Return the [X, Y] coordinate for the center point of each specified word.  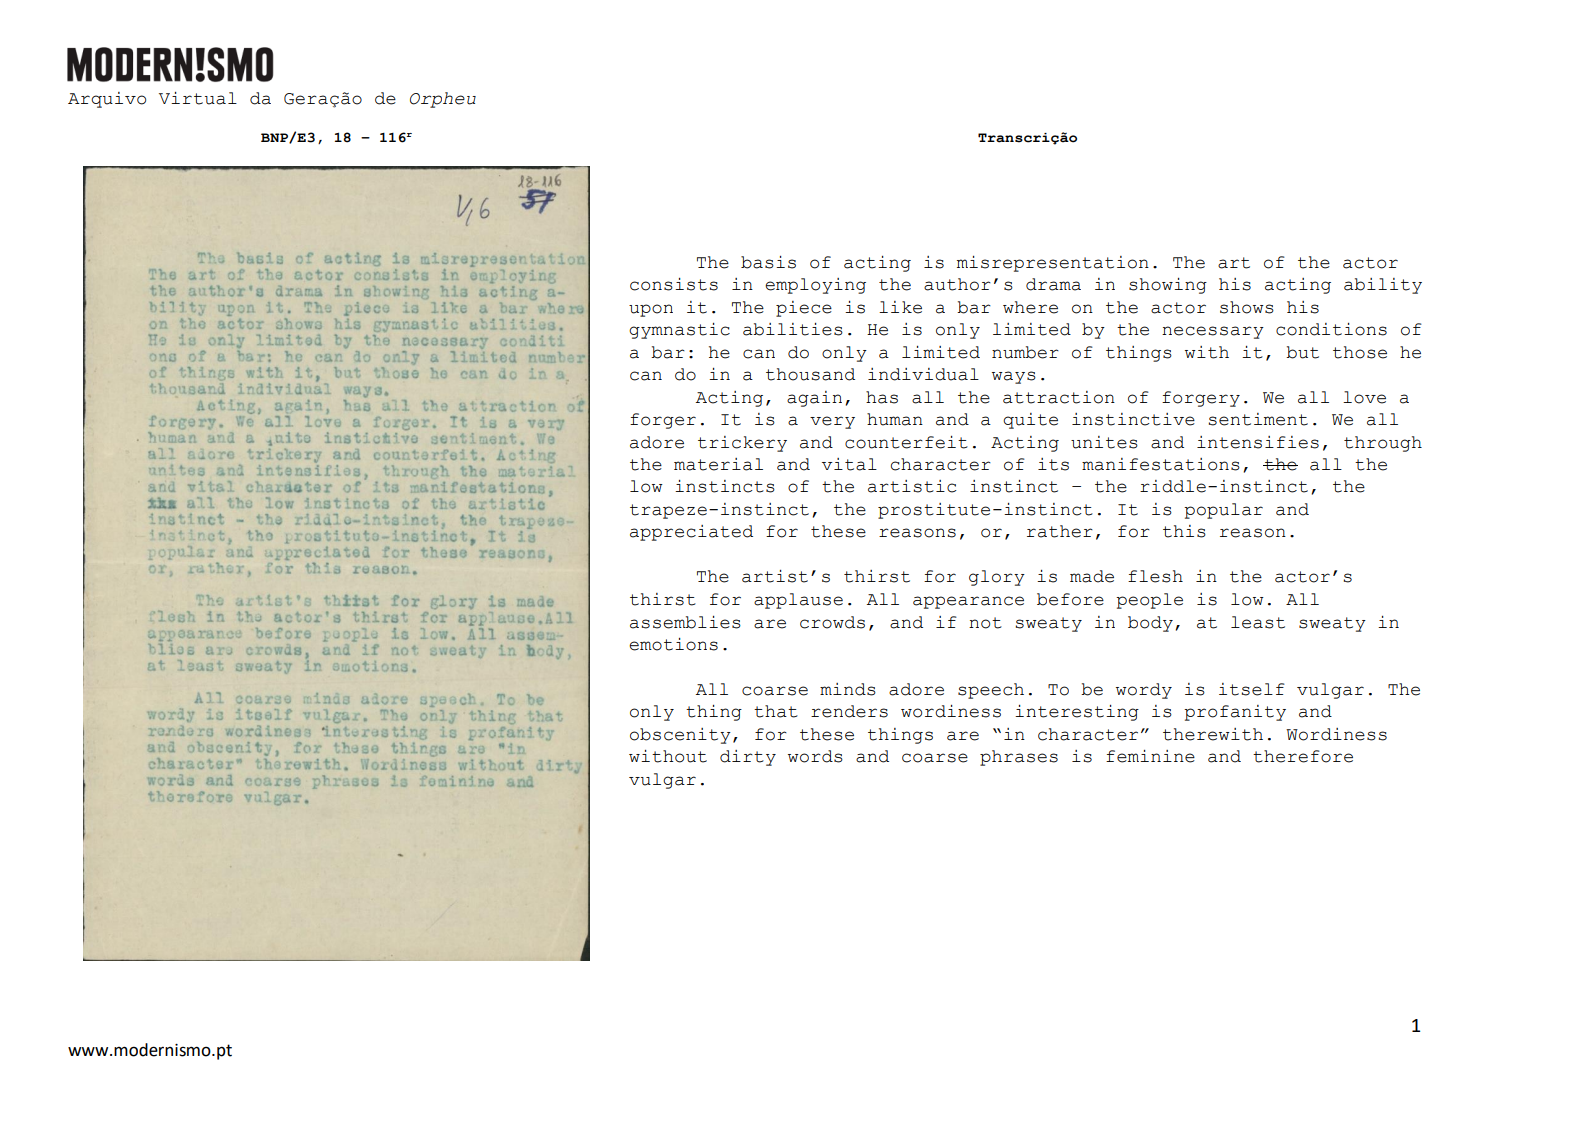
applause [798, 601]
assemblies [685, 622]
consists [674, 284]
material [718, 464]
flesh [1155, 576]
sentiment [1258, 419]
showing [1168, 286]
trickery [742, 444]
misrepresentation [1053, 264]
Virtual [198, 98]
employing [815, 286]
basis [768, 262]
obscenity [680, 736]
